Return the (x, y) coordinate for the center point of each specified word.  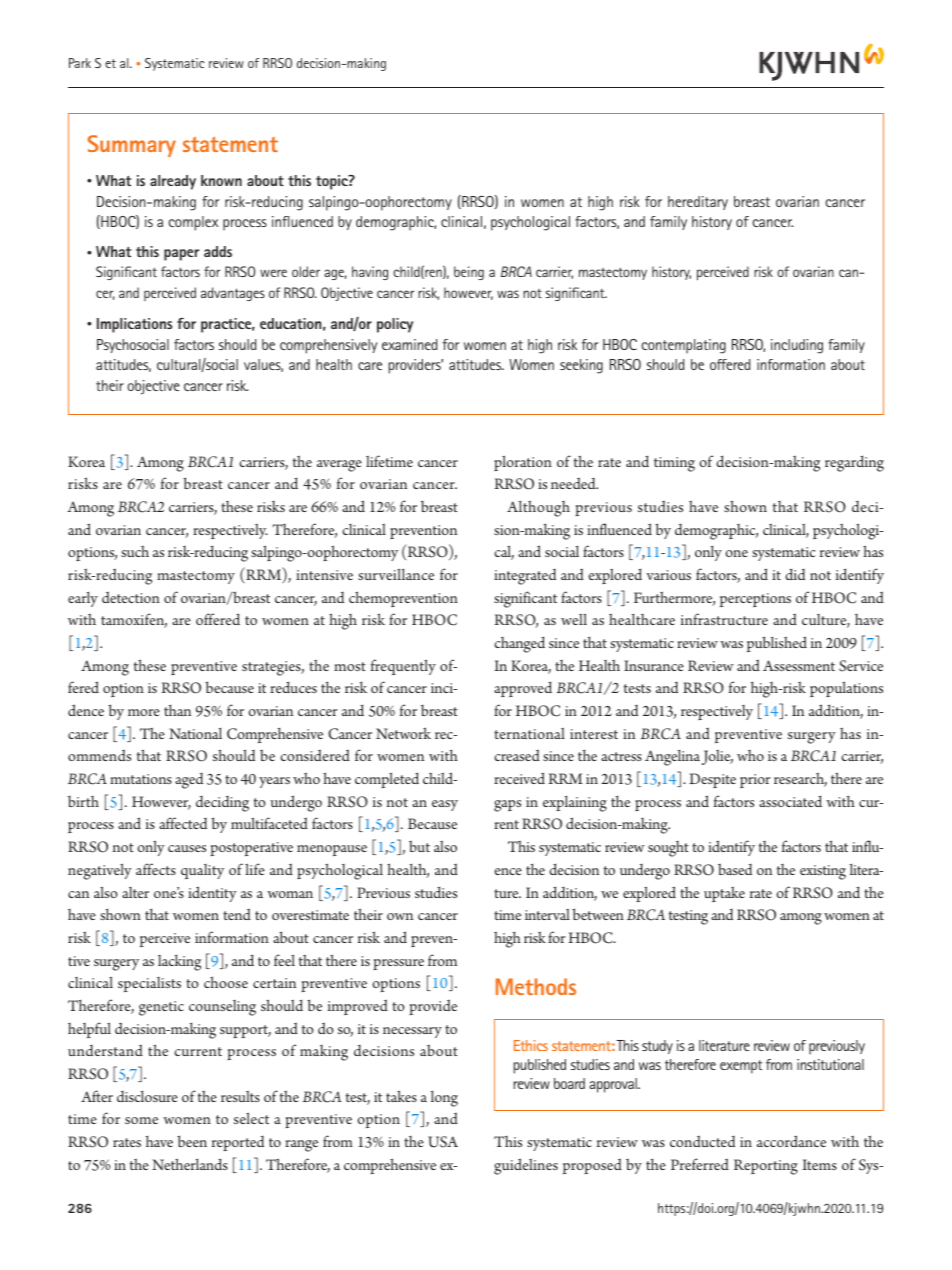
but (419, 846)
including (797, 346)
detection (131, 597)
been (192, 1141)
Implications (134, 325)
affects (156, 869)
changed (520, 645)
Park (80, 63)
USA (443, 1142)
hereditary (698, 203)
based (735, 869)
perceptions (755, 600)
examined (409, 344)
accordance (791, 1141)
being (469, 273)
